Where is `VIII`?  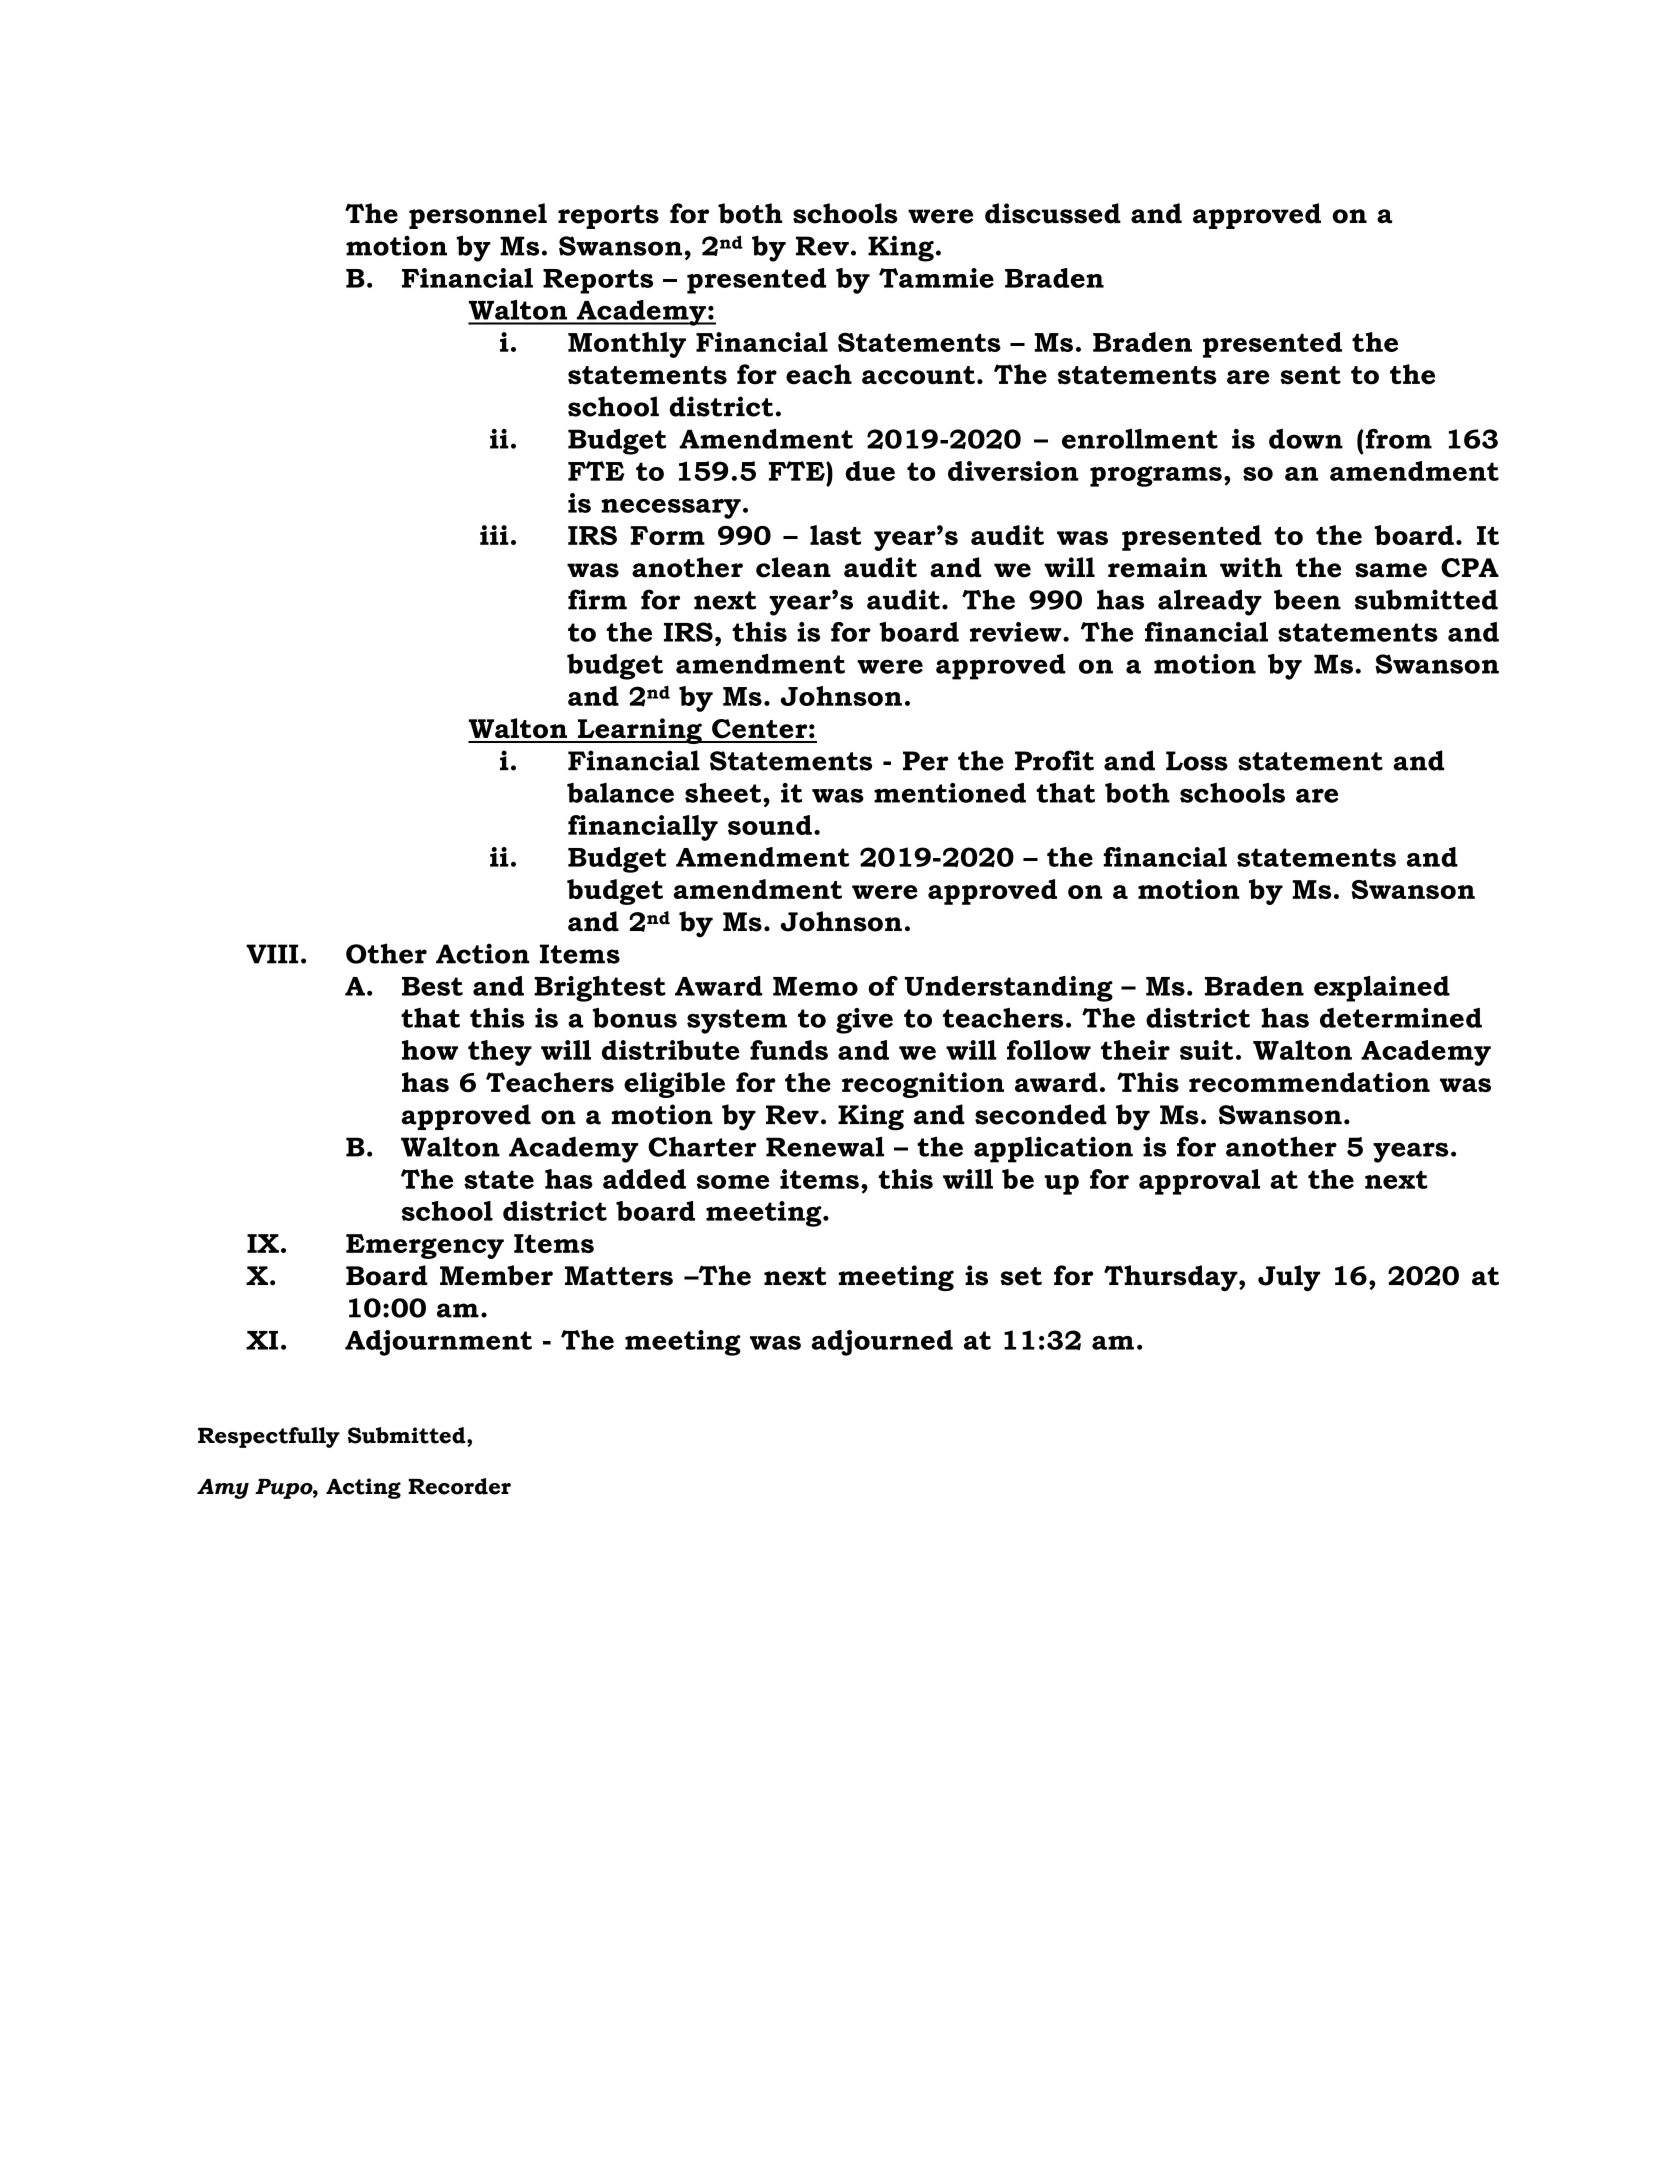 VIII is located at coordinates (272, 954).
